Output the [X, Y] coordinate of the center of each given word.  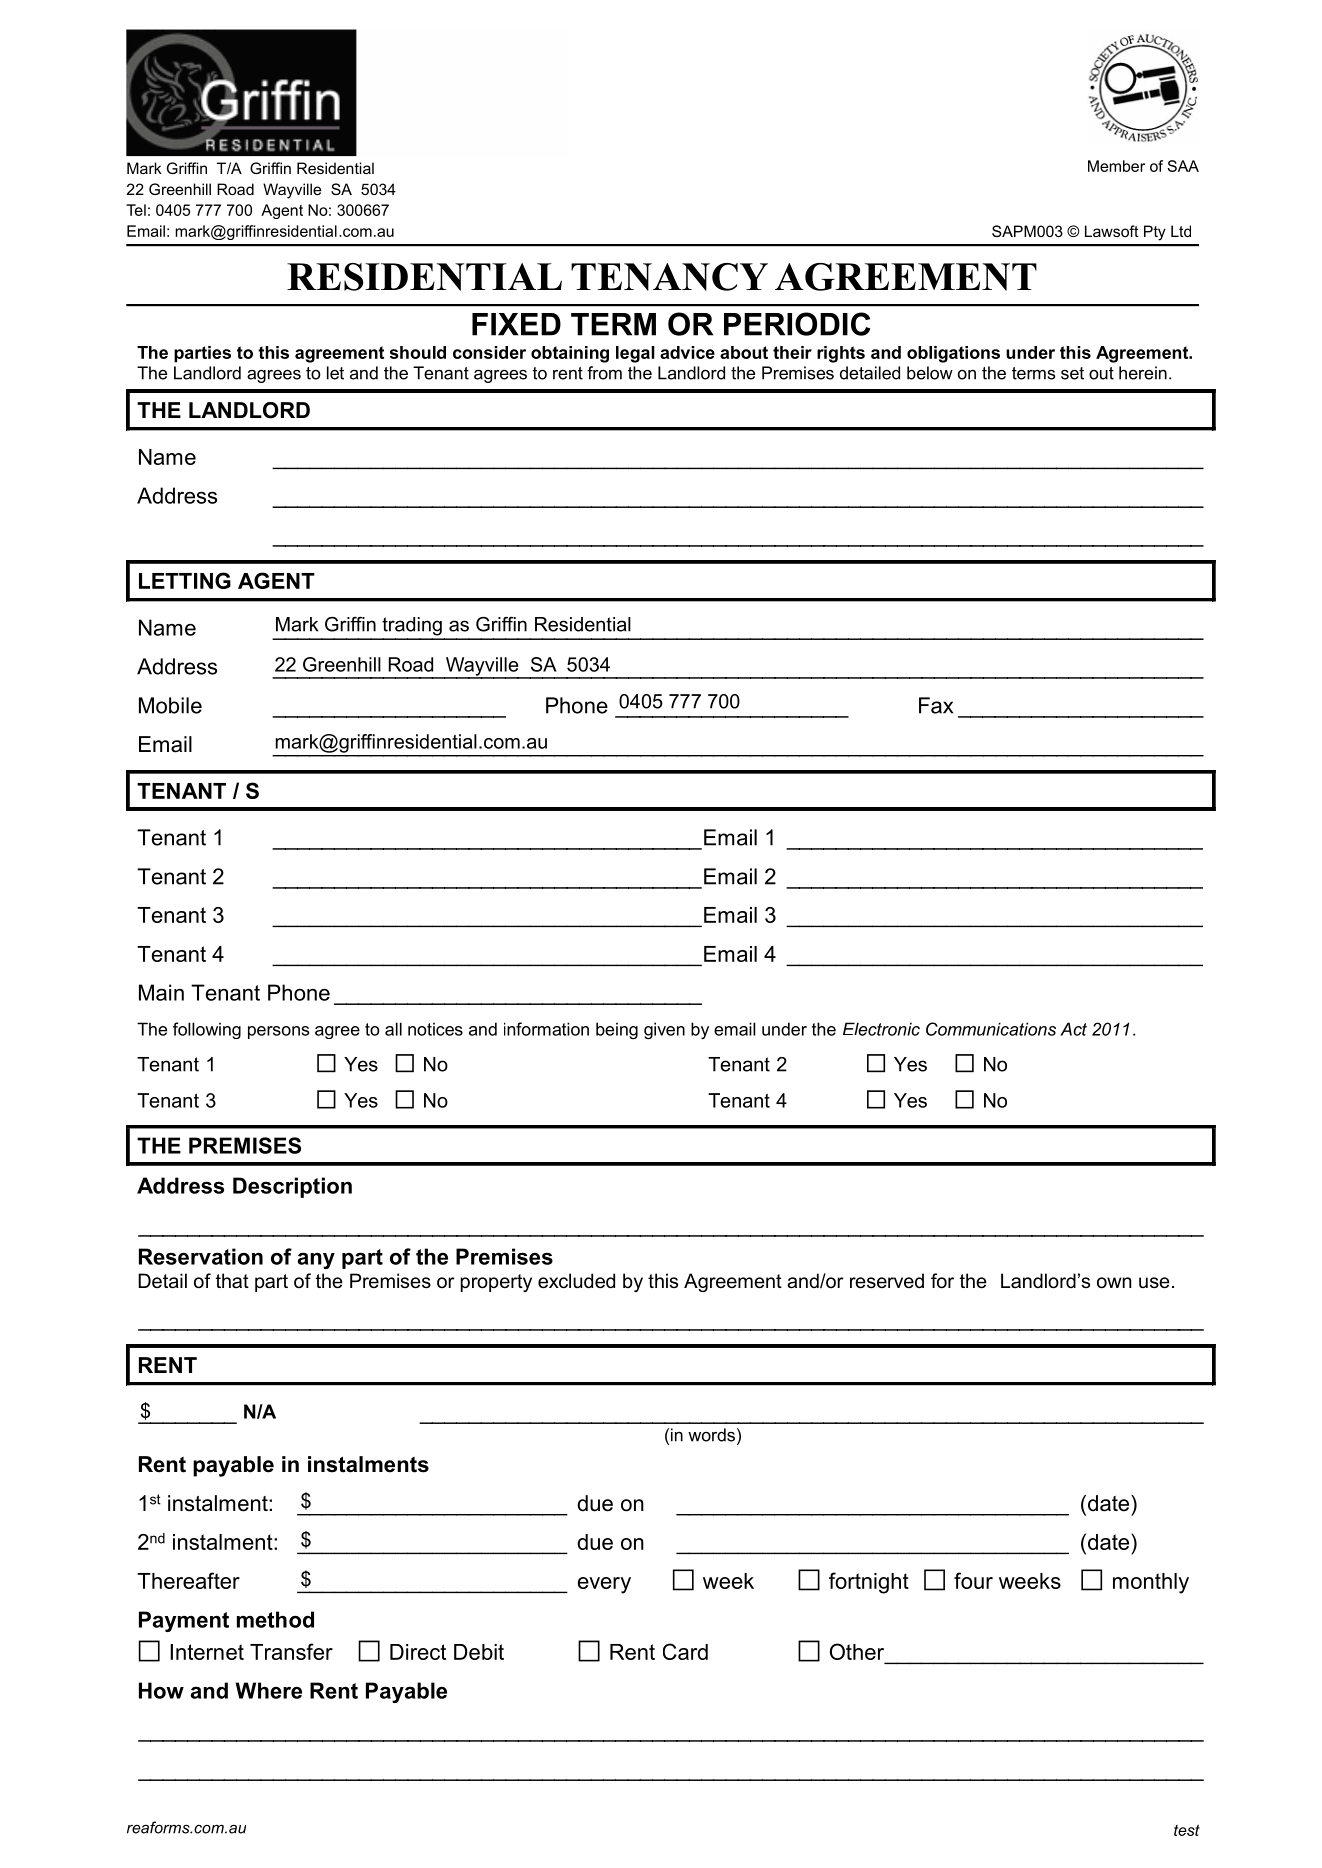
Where [268, 1690]
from [604, 373]
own [1114, 1283]
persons [278, 1032]
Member [1116, 166]
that [232, 1280]
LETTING [185, 580]
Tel [136, 210]
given [664, 1031]
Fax [936, 705]
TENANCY [669, 277]
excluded [576, 1281]
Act [1073, 1029]
